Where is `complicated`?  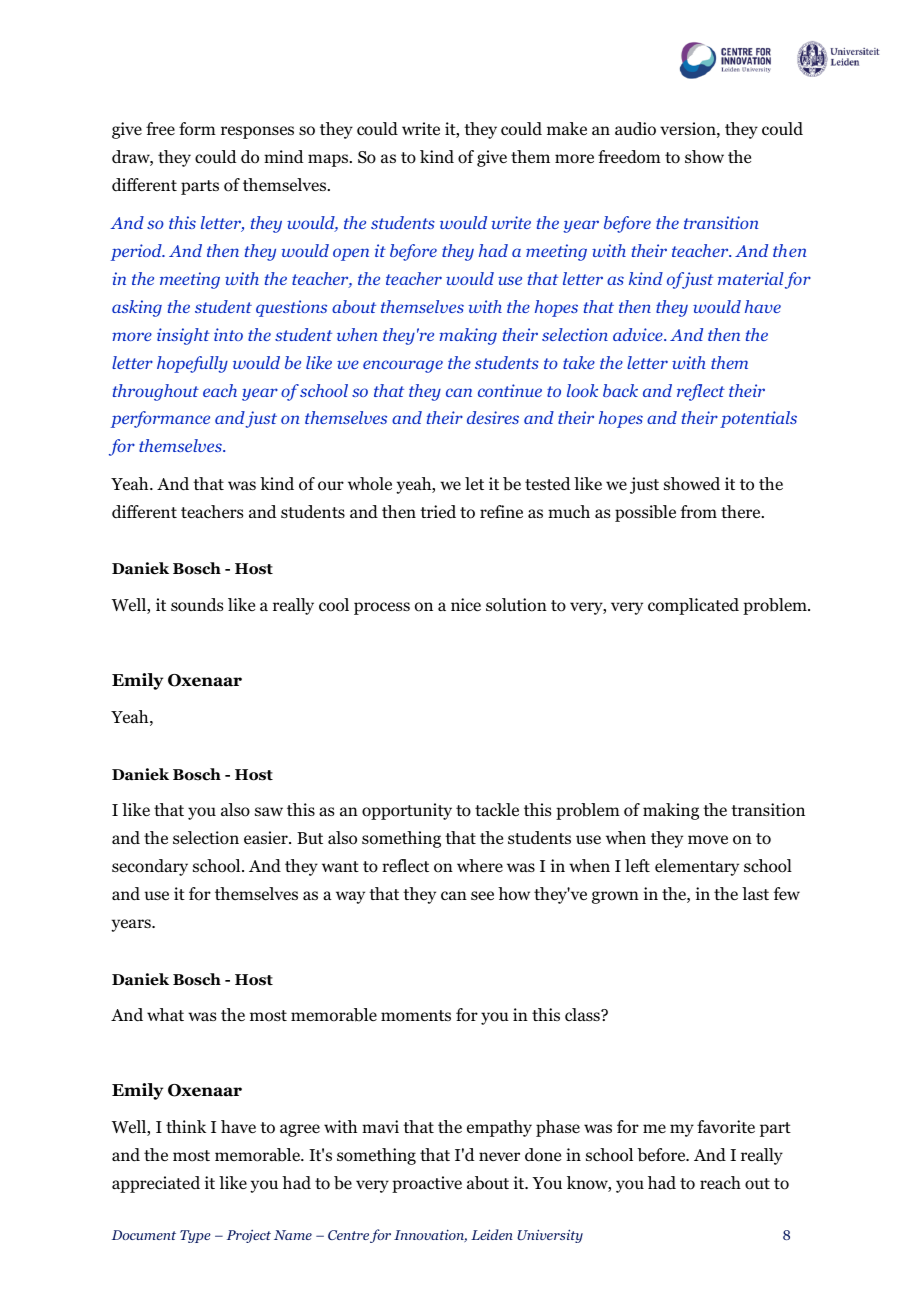
complicated is located at coordinates (693, 606).
